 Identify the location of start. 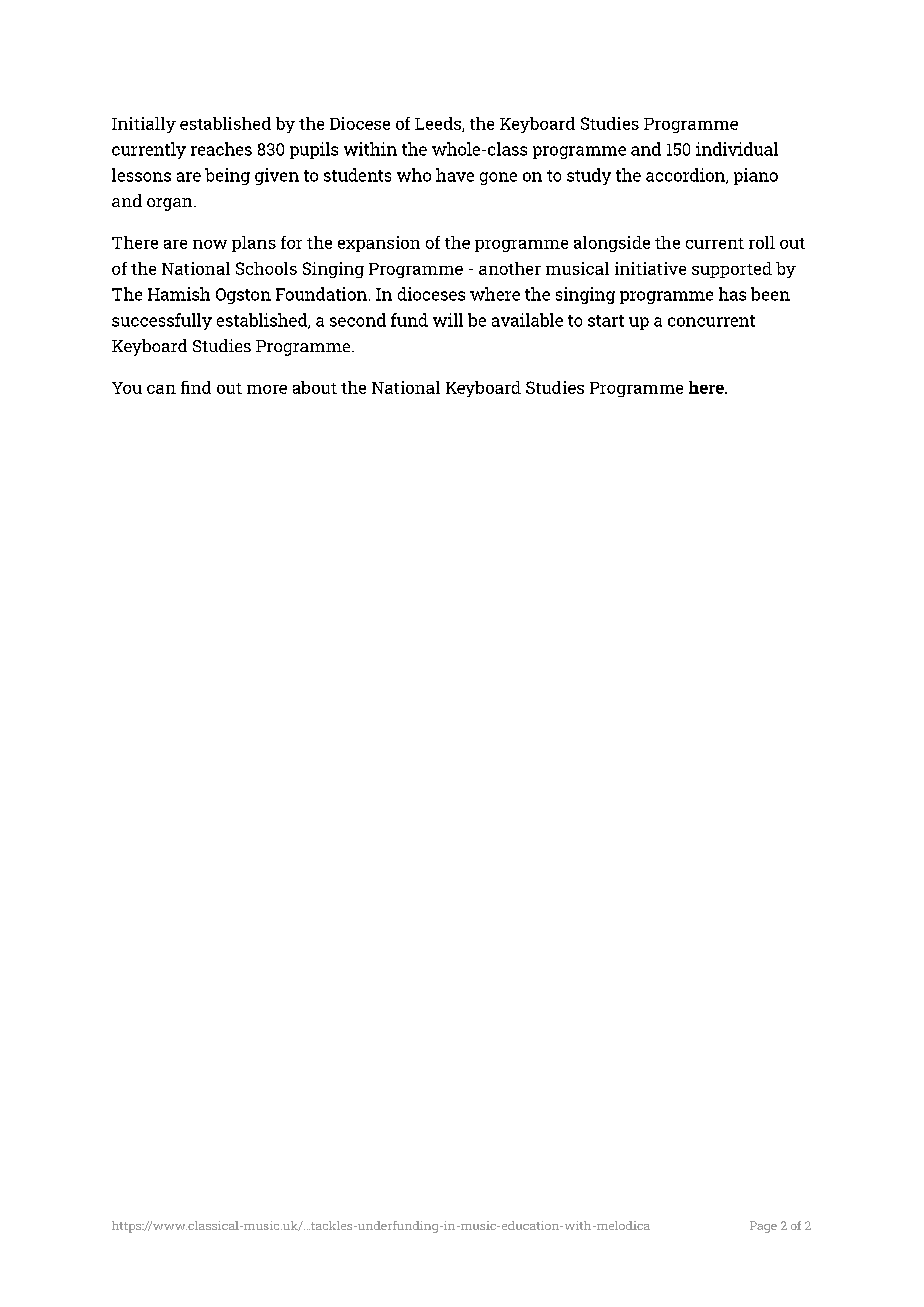
(606, 321).
